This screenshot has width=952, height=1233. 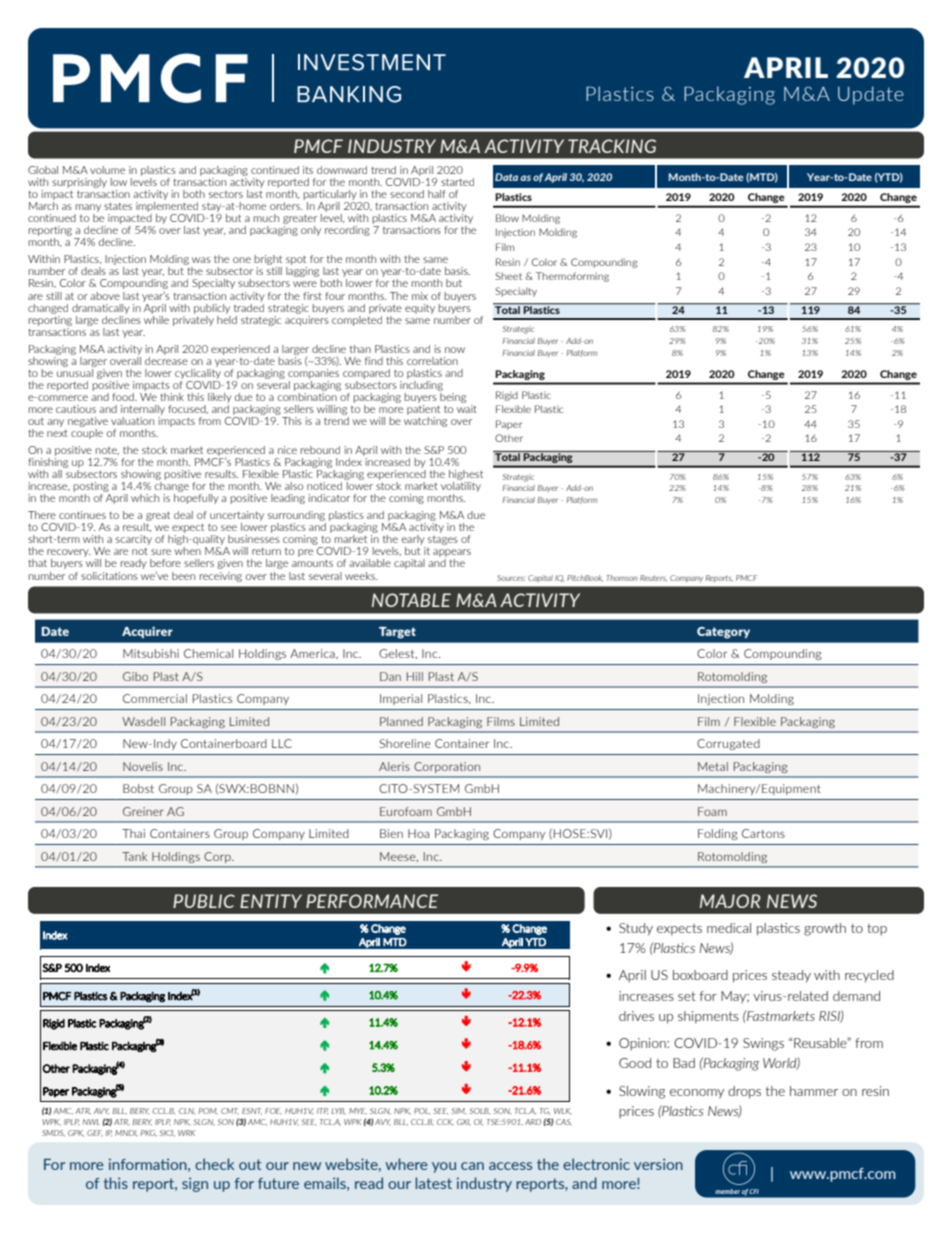 I want to click on TRACKING, so click(x=612, y=146).
